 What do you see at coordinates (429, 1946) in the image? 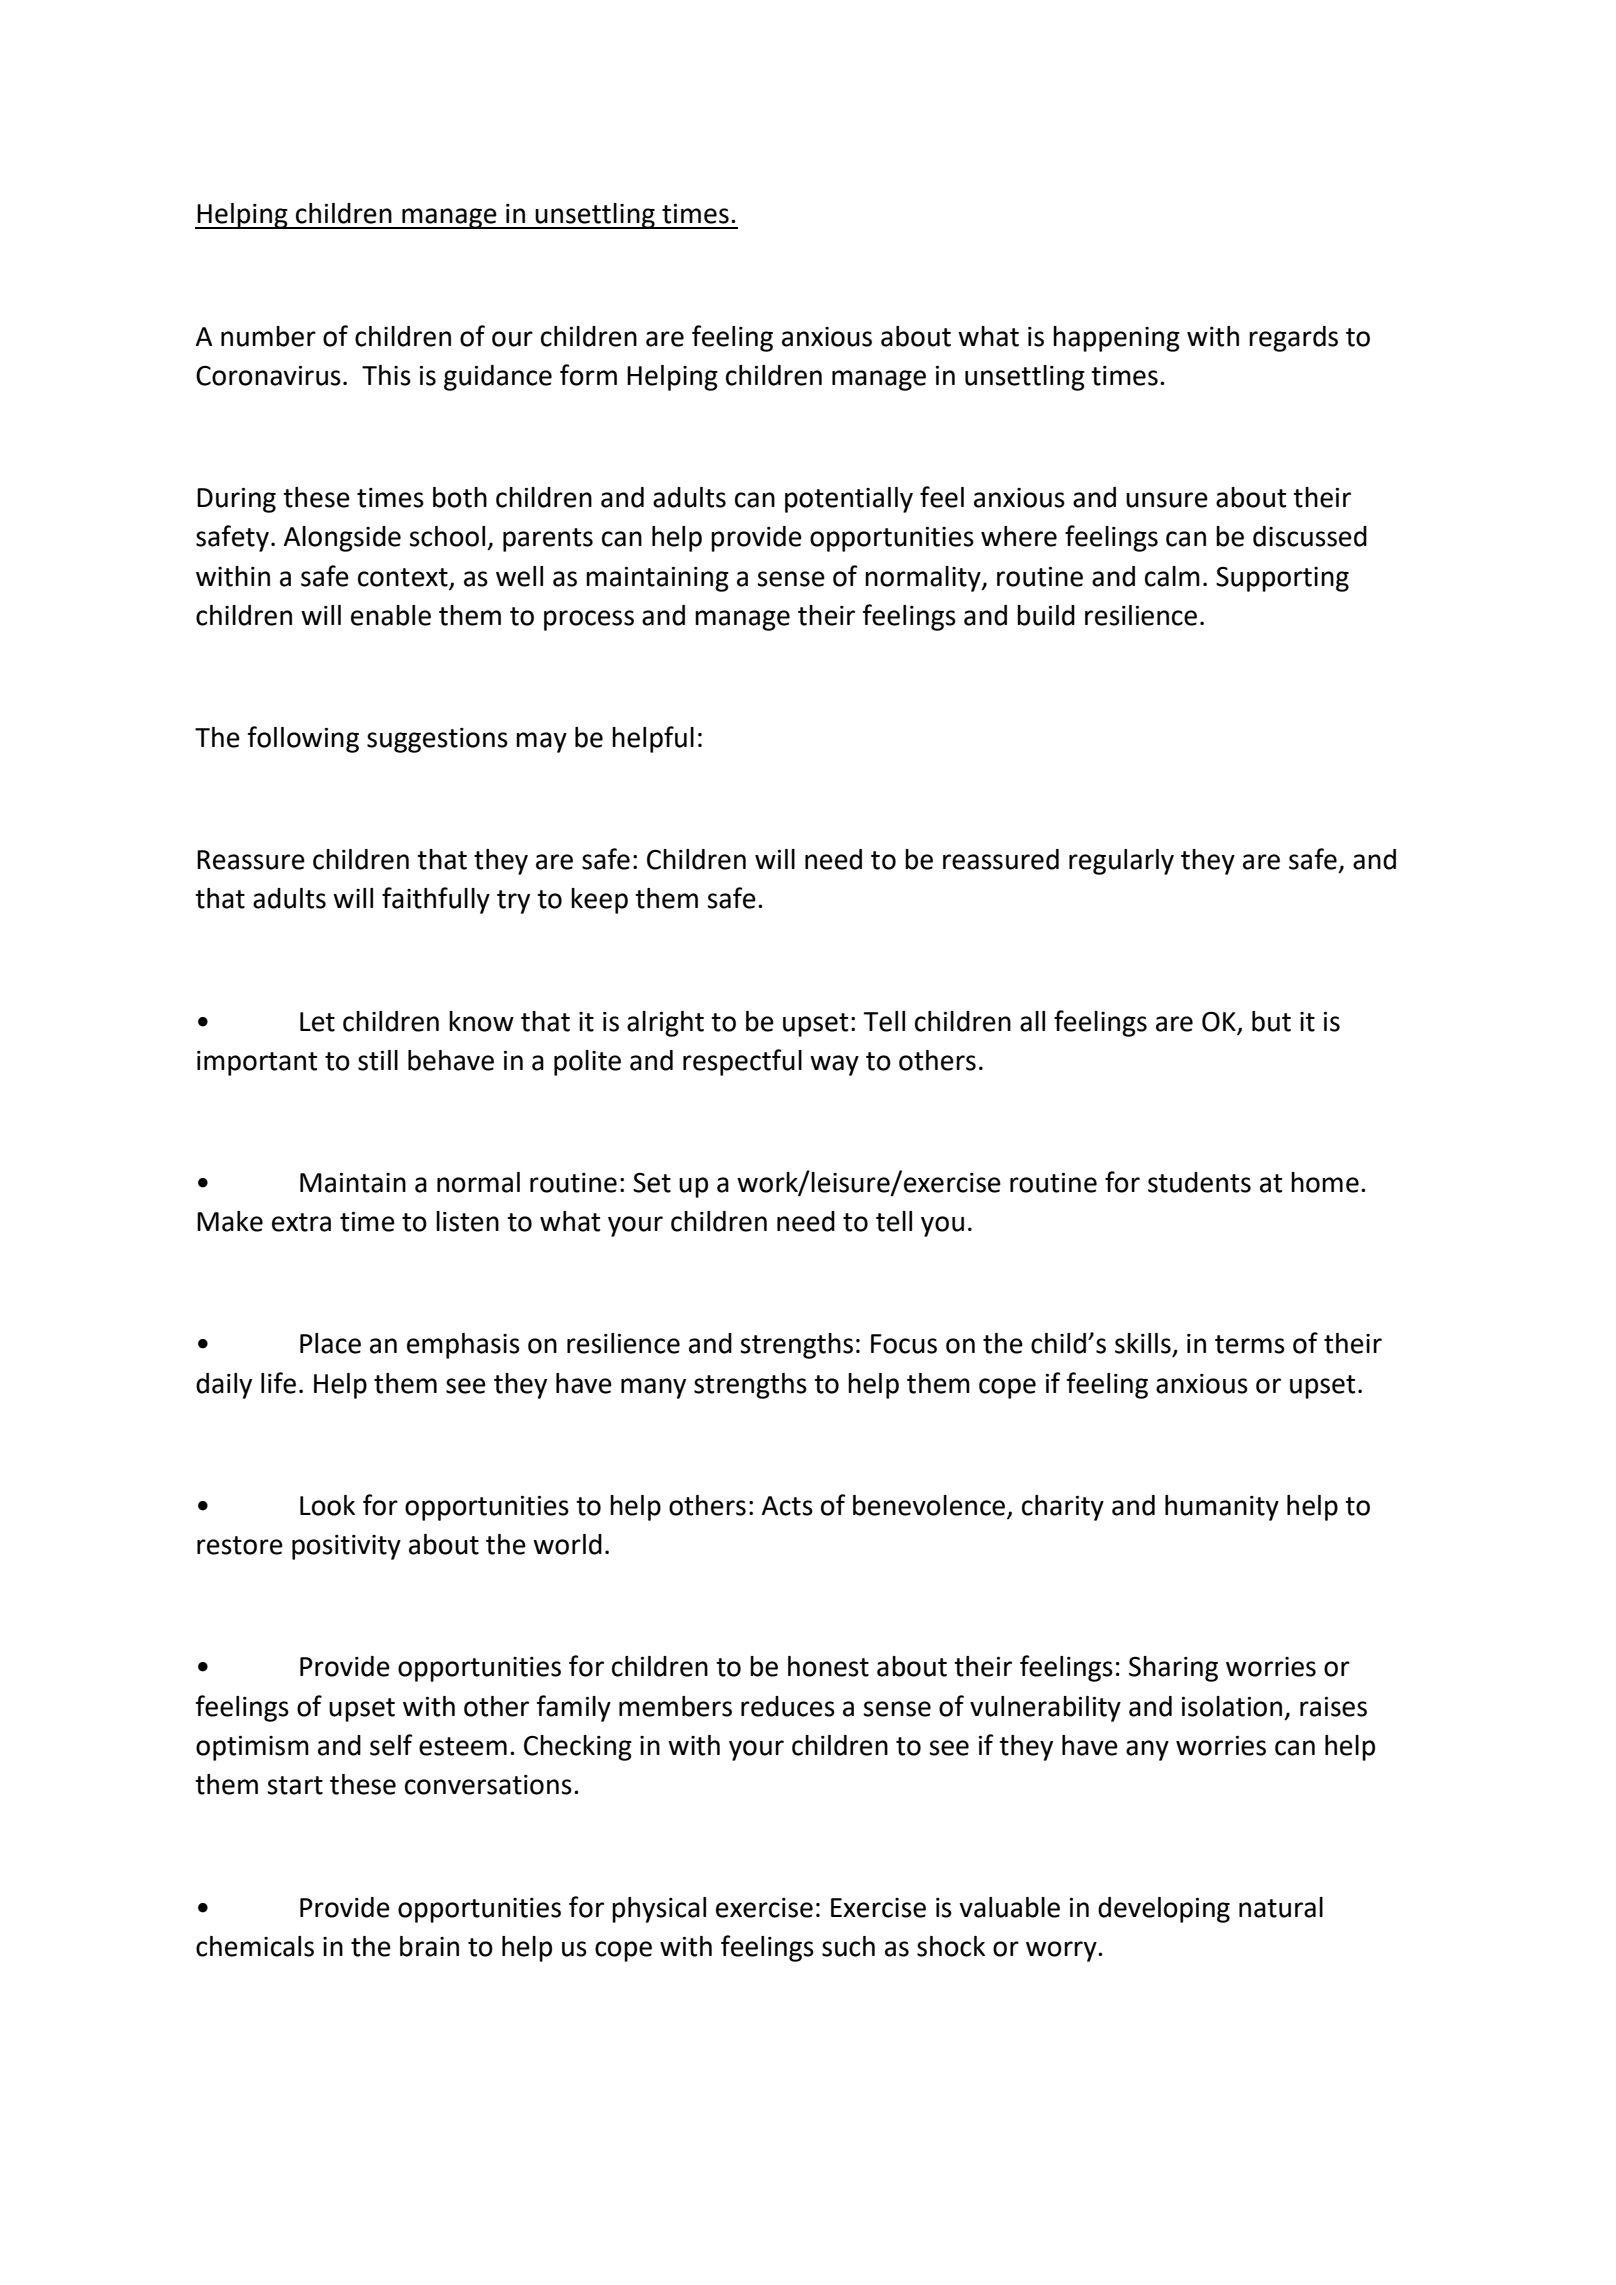
I see `brain` at bounding box center [429, 1946].
